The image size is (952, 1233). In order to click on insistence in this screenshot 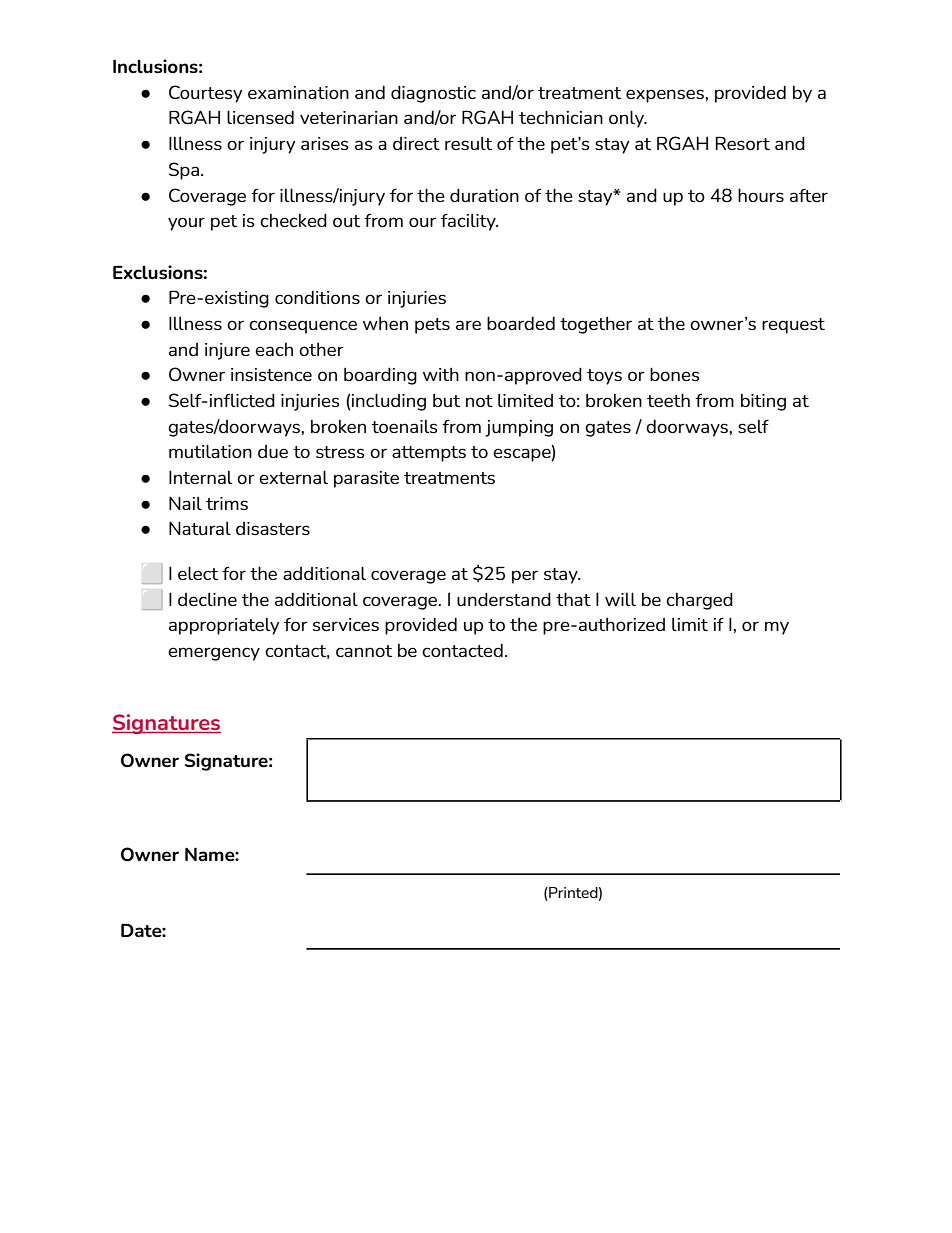, I will do `click(271, 374)`.
